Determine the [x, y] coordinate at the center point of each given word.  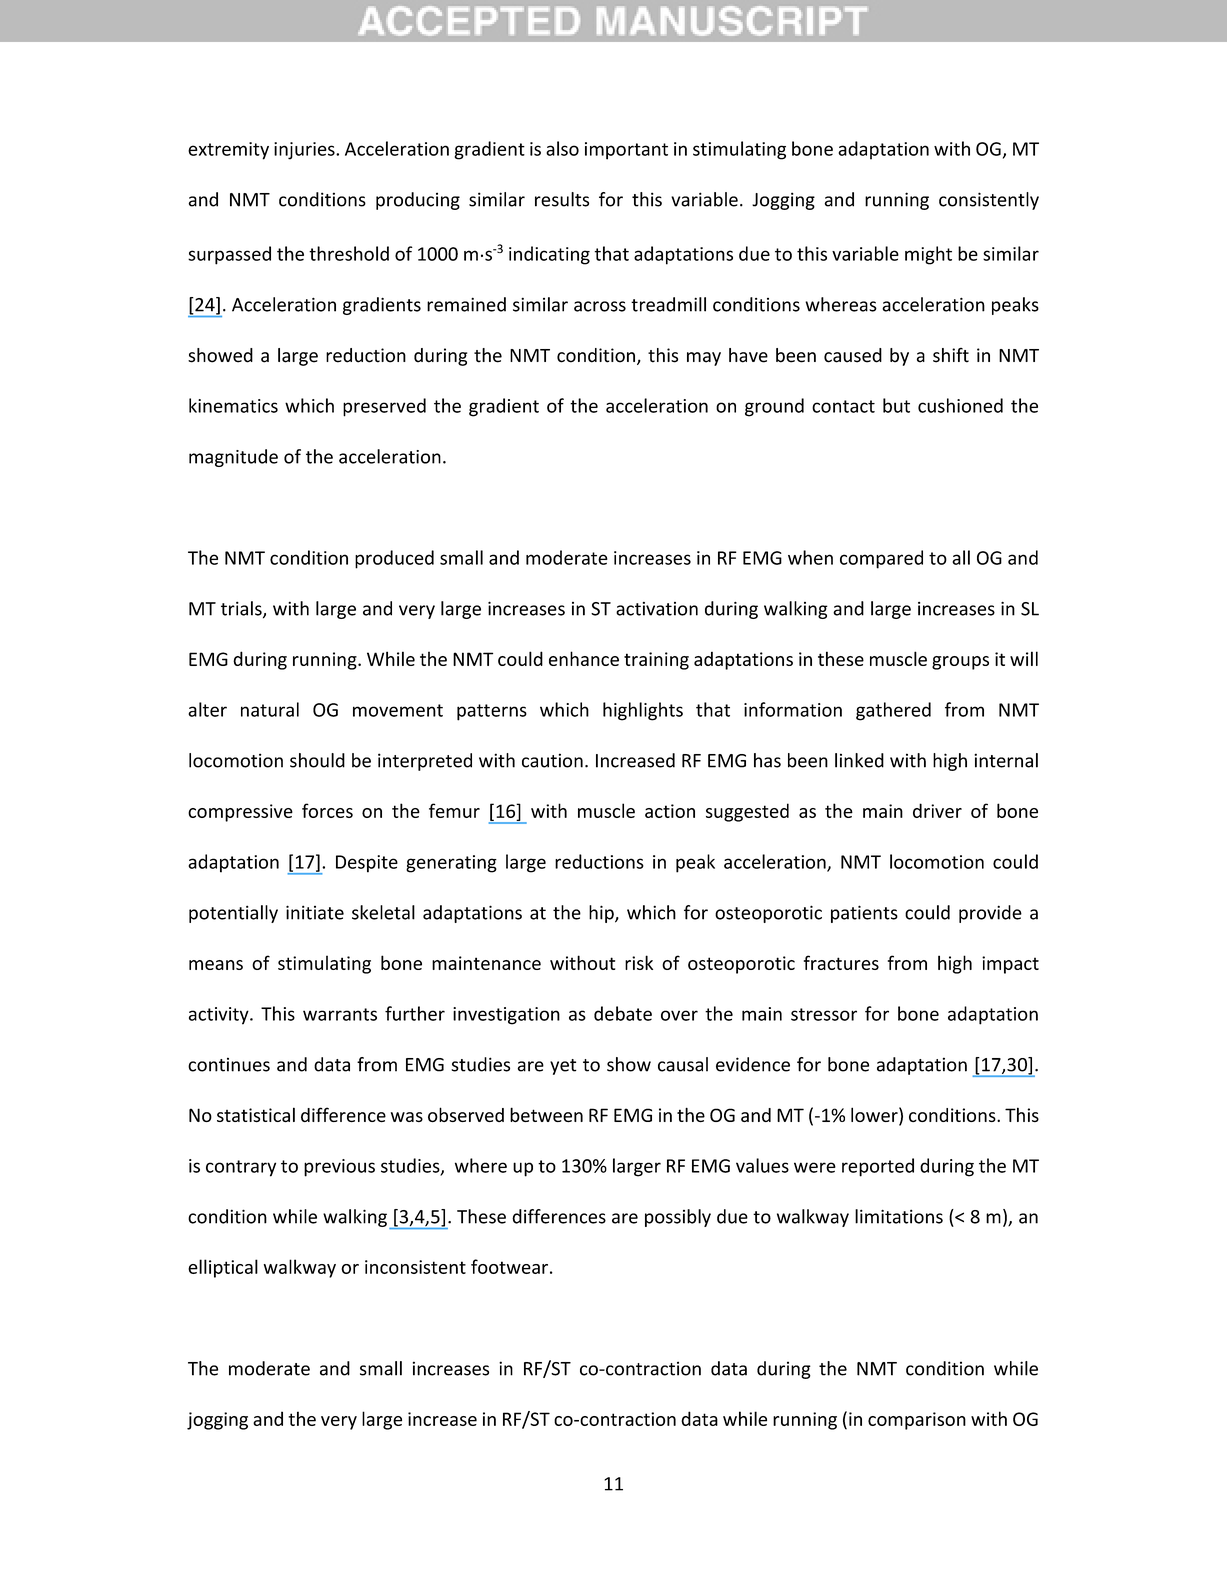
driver [937, 810]
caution [552, 760]
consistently [989, 201]
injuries [305, 151]
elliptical [223, 1268]
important [626, 151]
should [317, 760]
